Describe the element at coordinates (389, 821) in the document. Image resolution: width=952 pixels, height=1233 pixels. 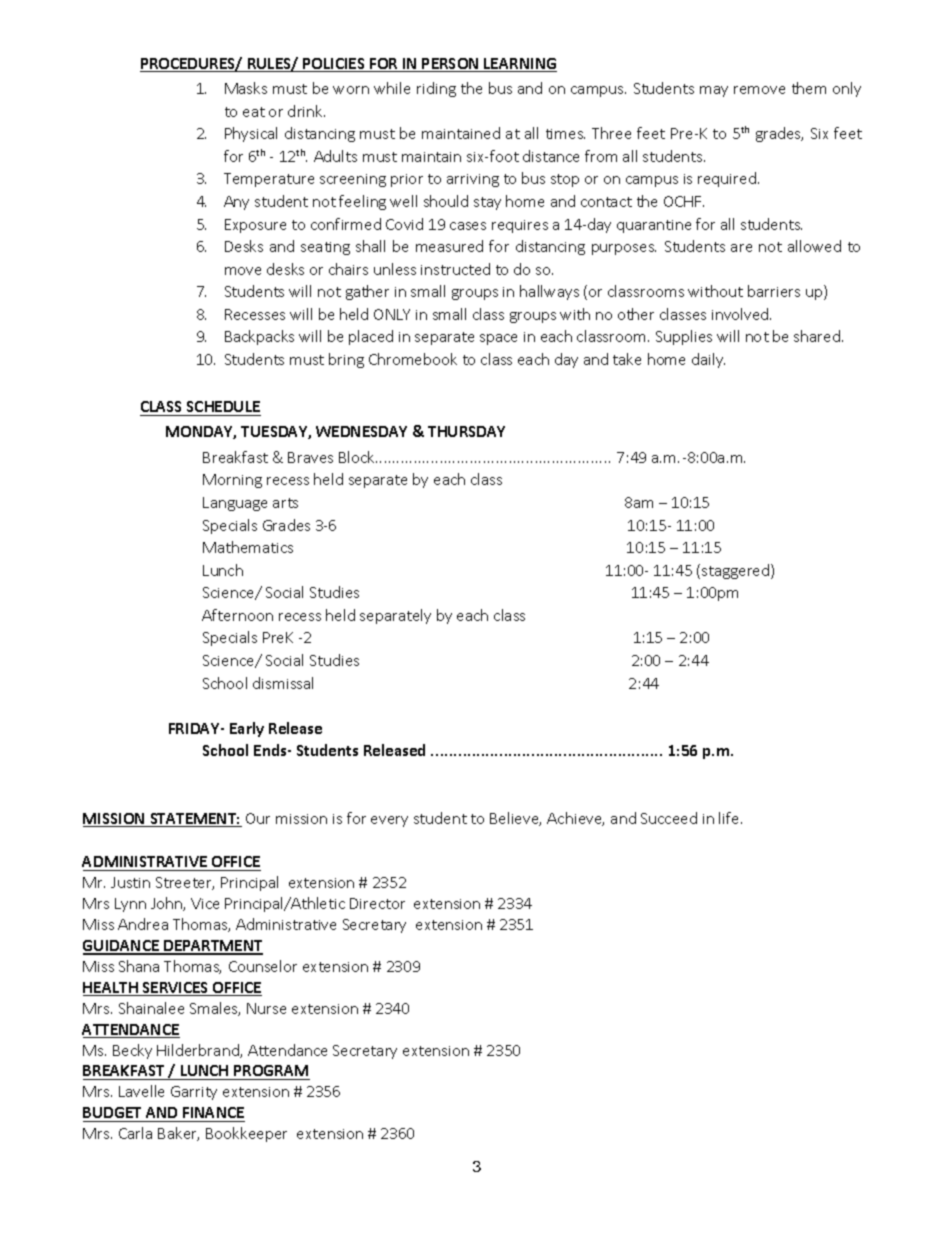
I see `every` at that location.
